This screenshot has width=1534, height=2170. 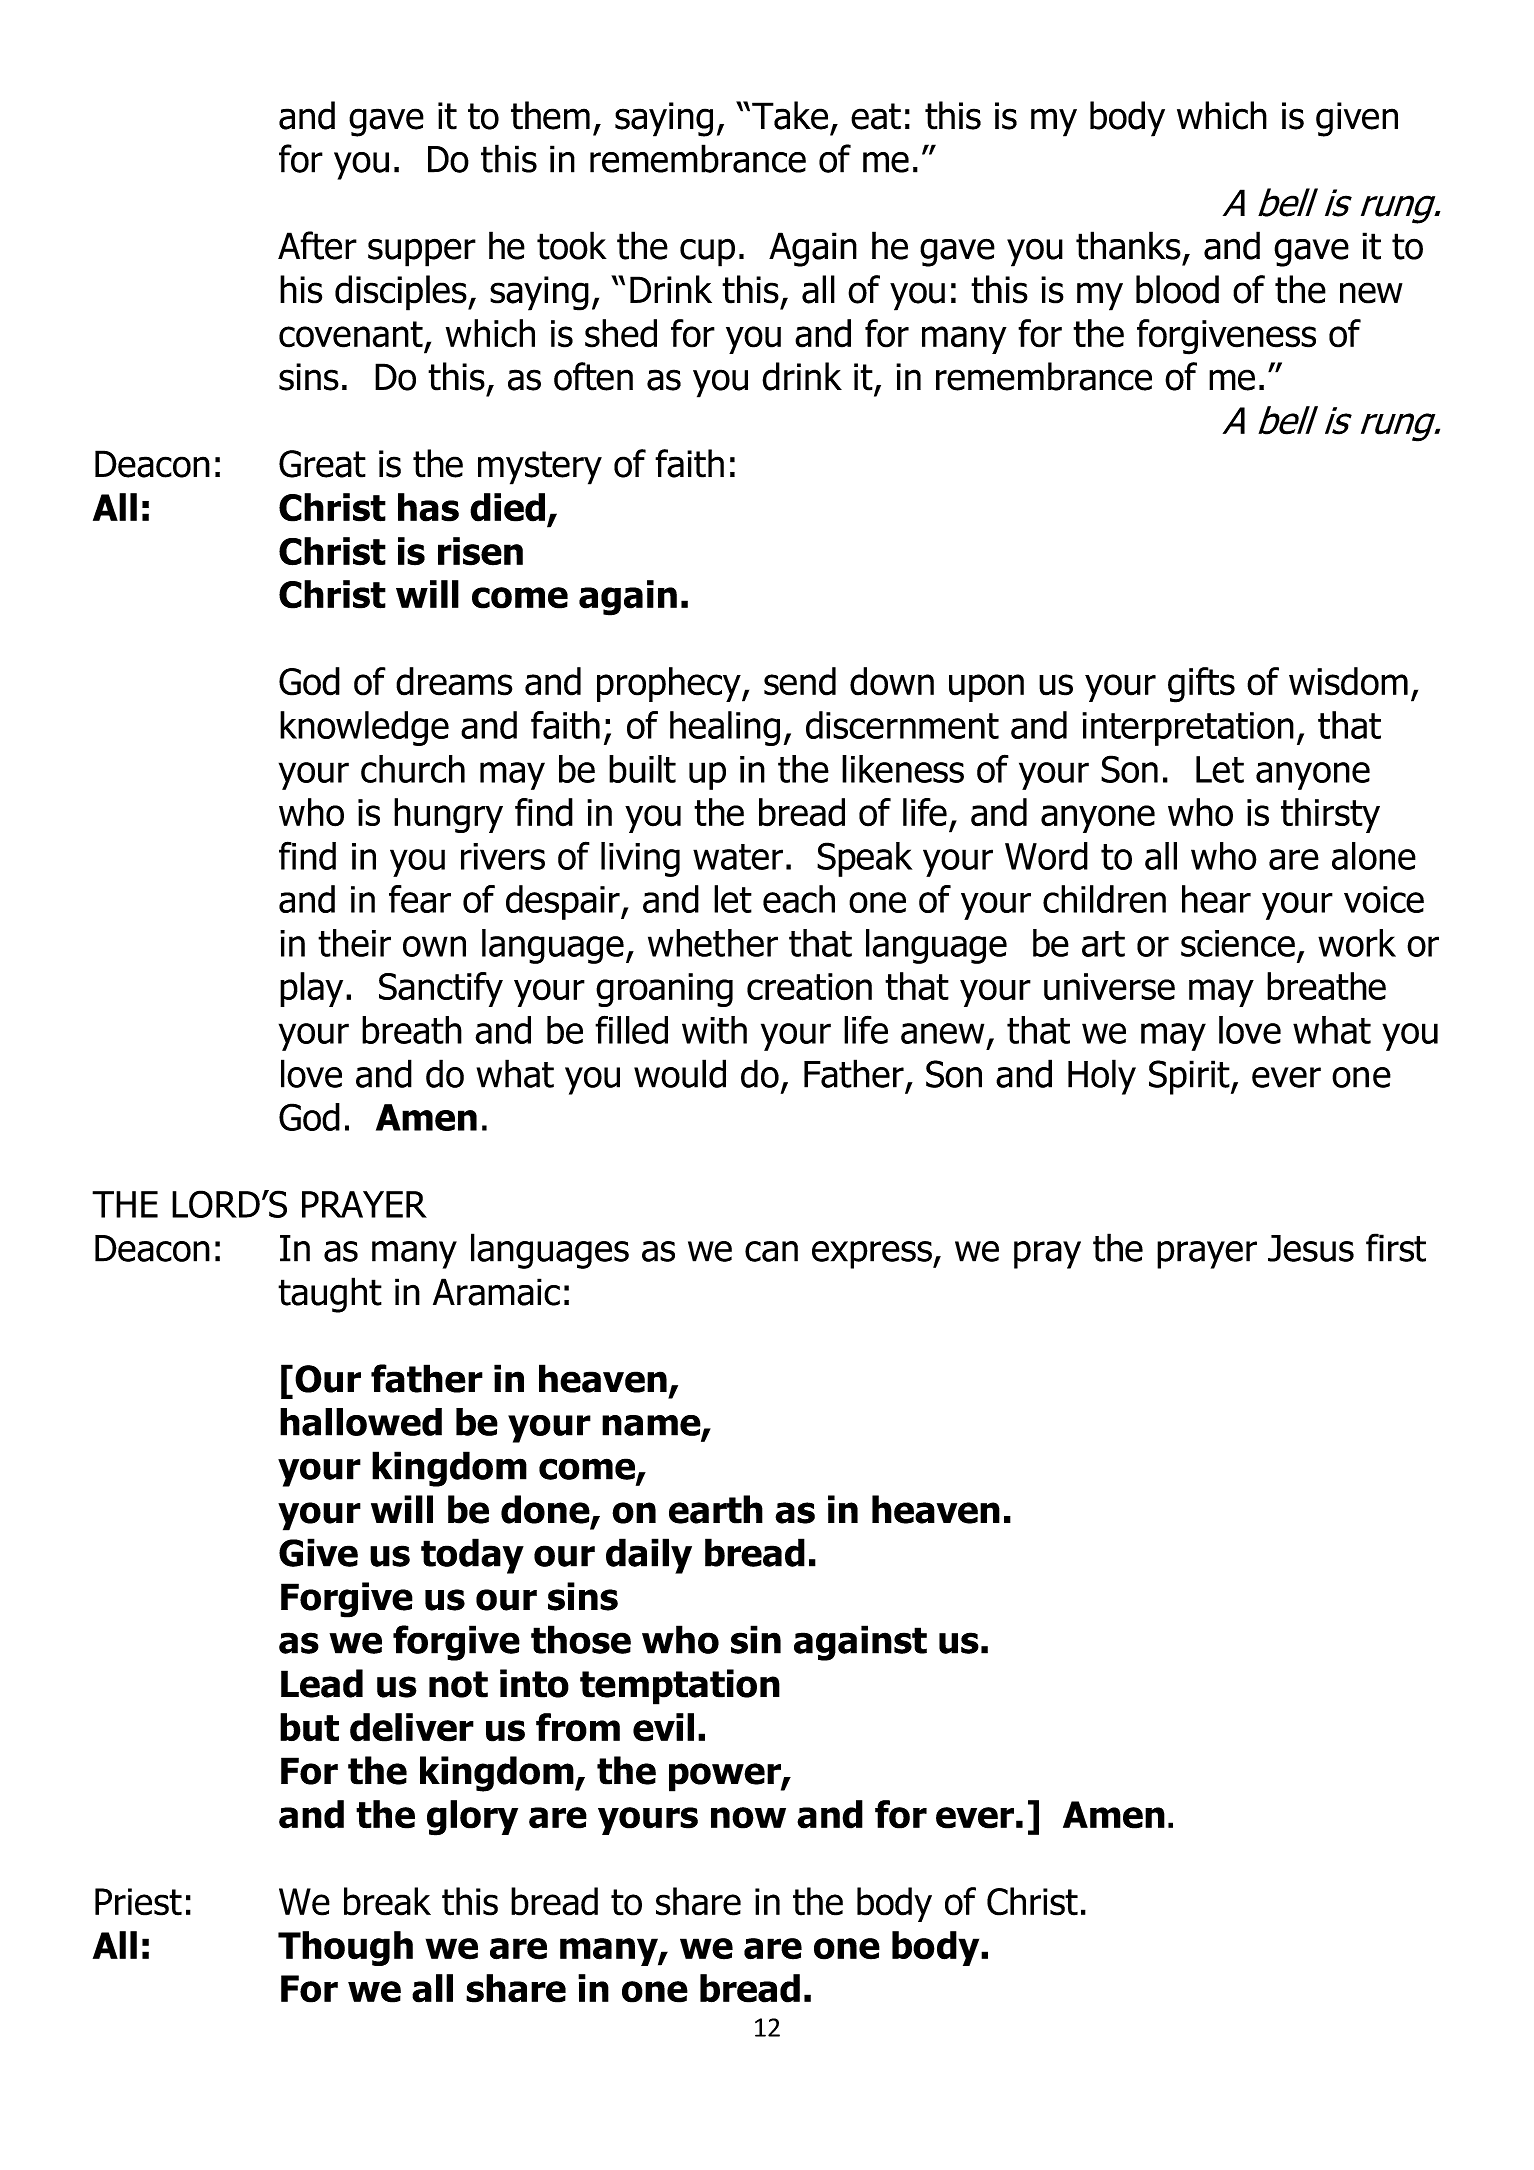 I want to click on Jesus, so click(x=1311, y=1248).
